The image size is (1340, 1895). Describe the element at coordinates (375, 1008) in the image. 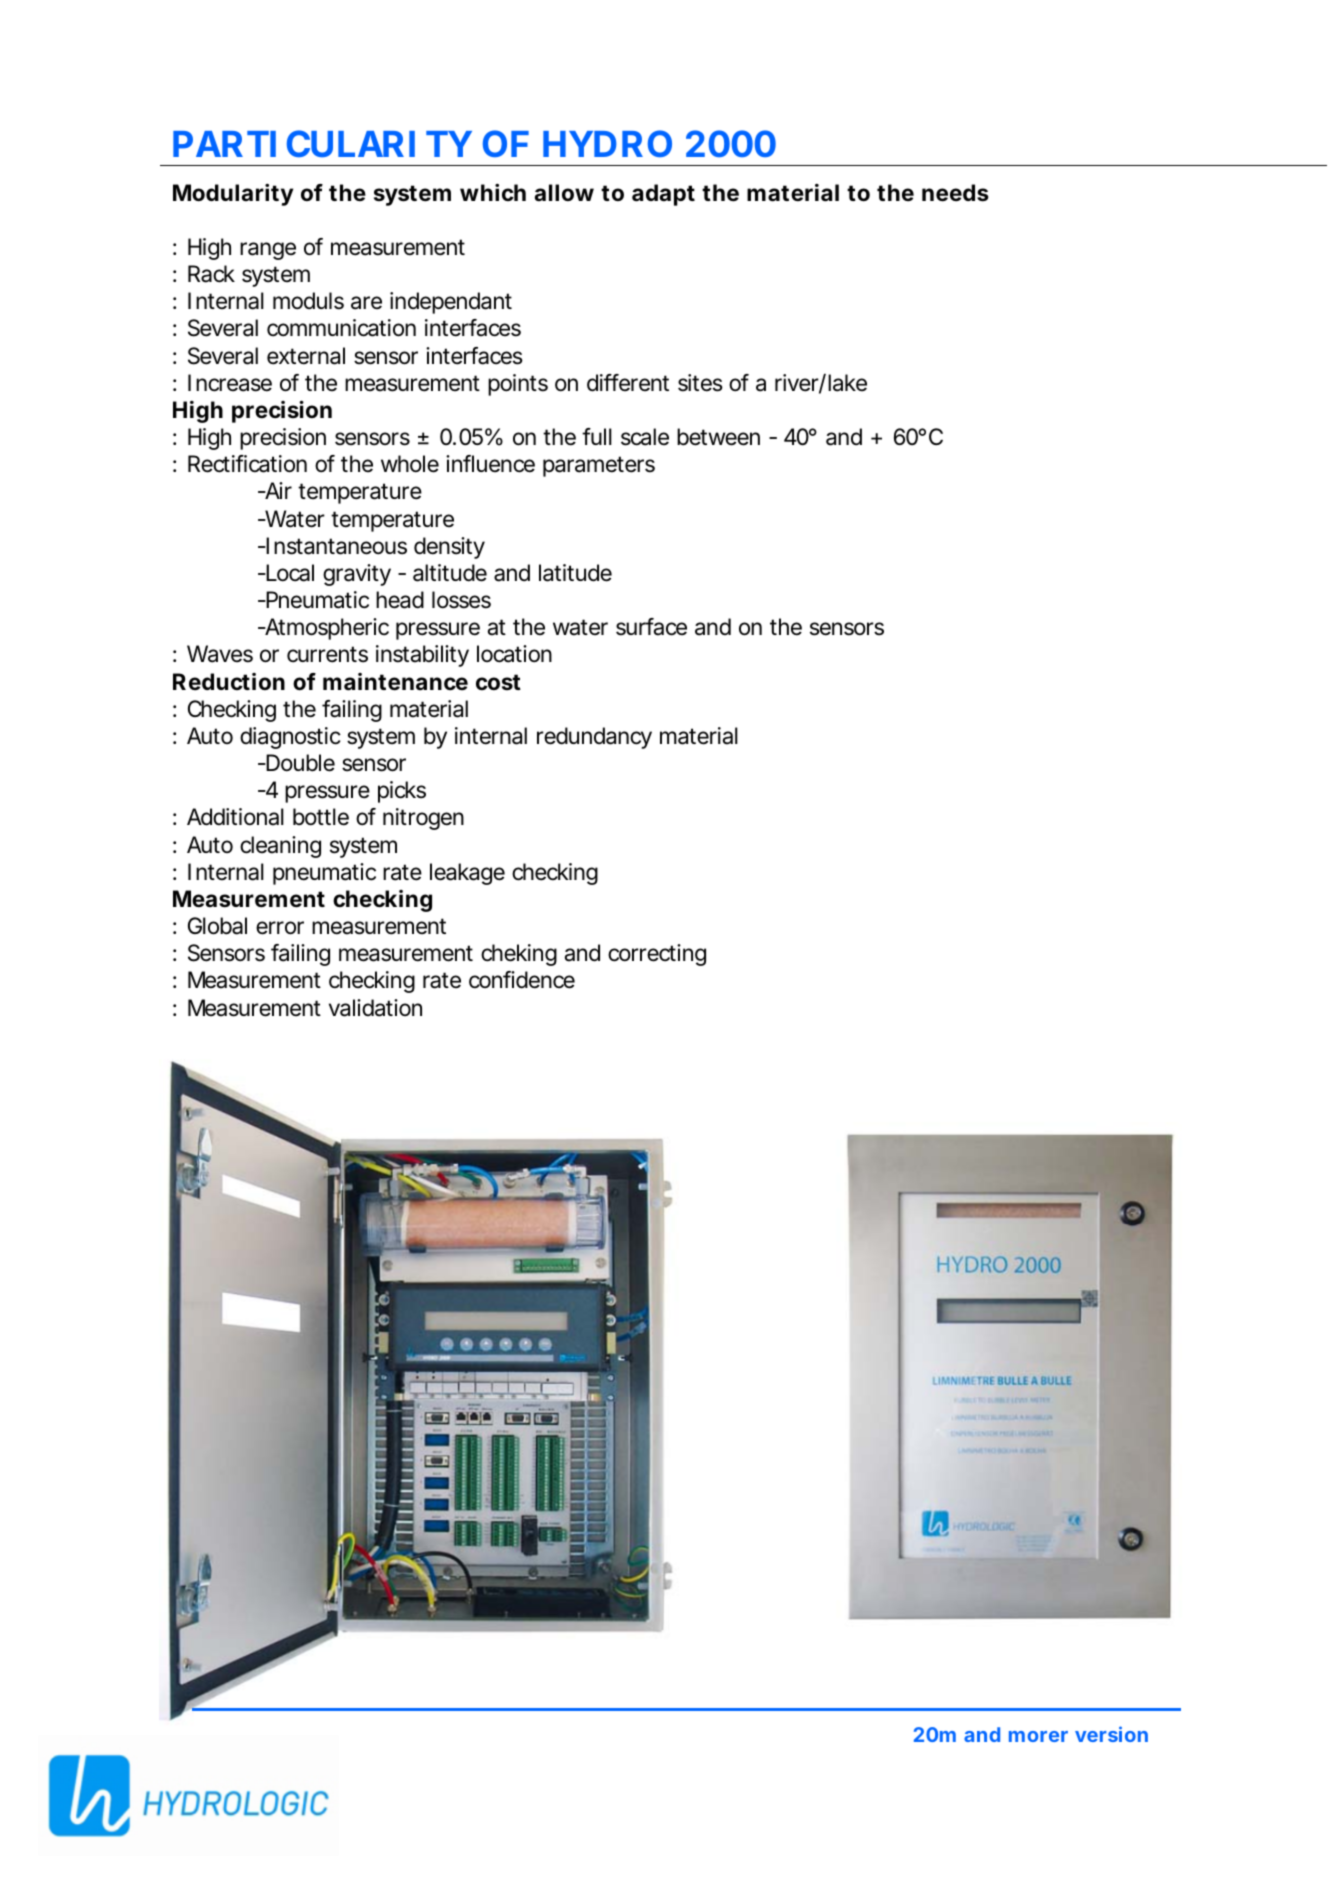

I see `validation` at that location.
